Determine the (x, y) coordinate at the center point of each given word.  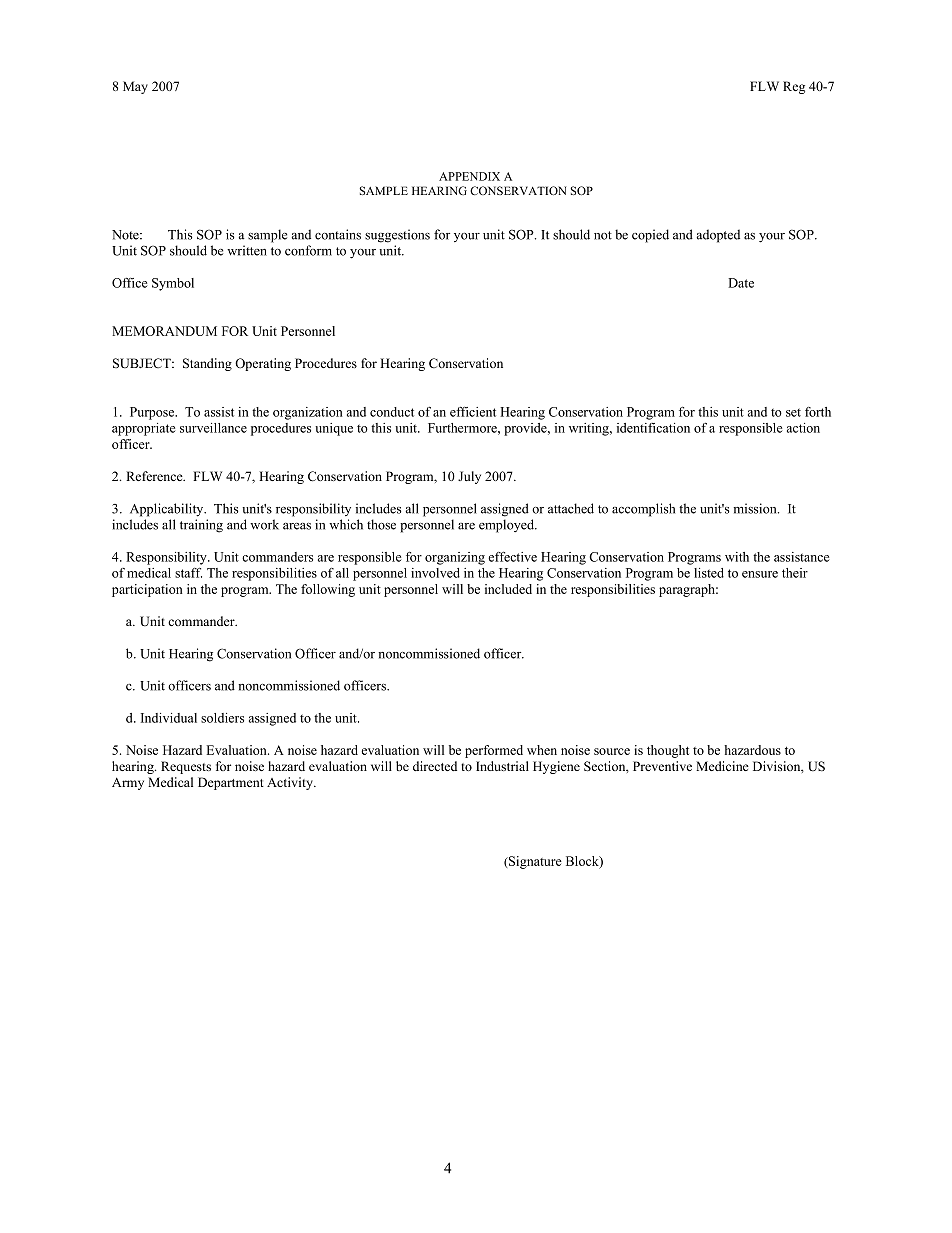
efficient (473, 412)
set (793, 412)
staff (188, 572)
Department (231, 783)
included (508, 589)
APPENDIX (469, 176)
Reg (794, 87)
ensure (760, 574)
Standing (207, 364)
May (135, 87)
